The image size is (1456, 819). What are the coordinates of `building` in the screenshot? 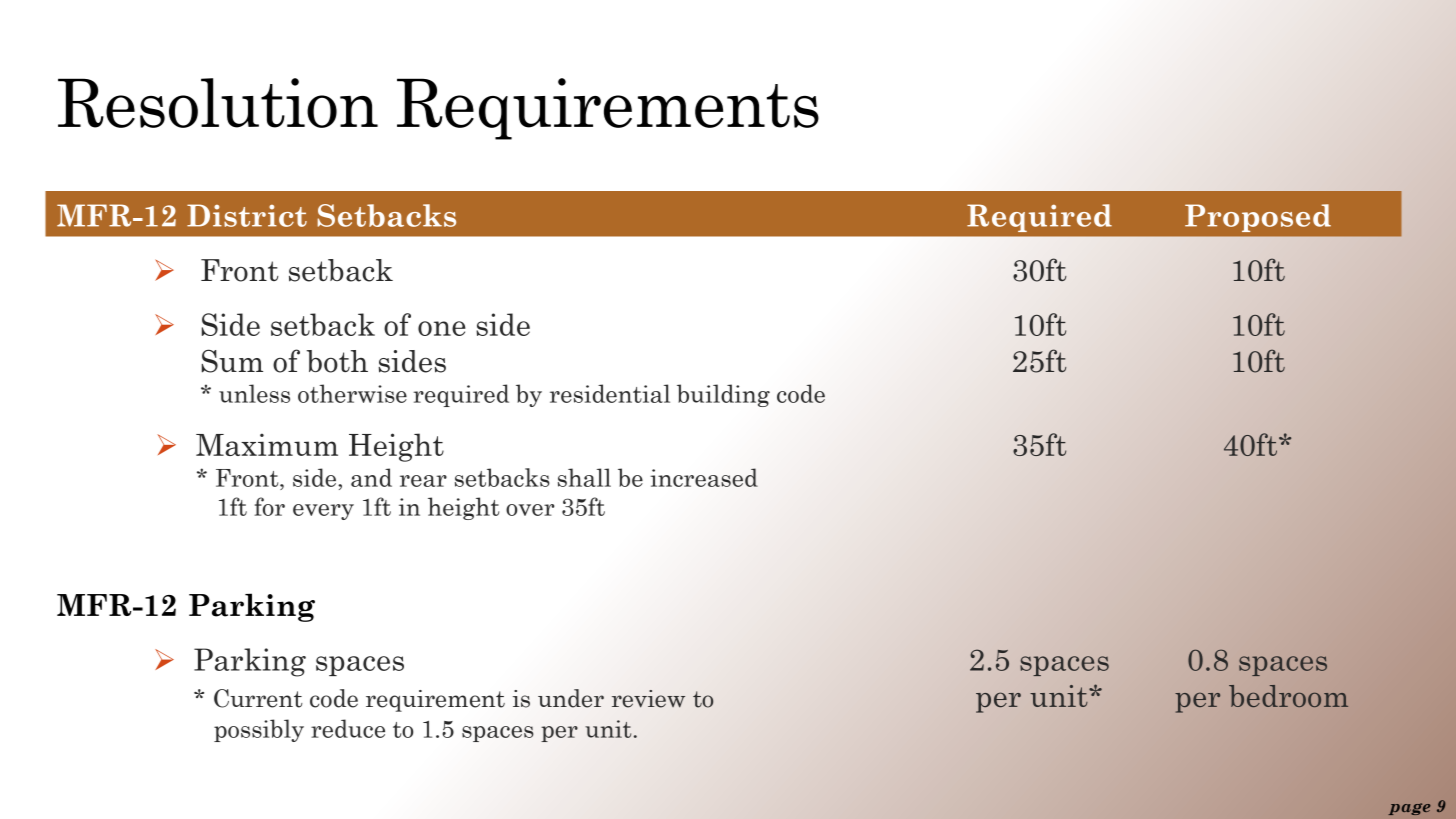 It's located at (723, 395).
